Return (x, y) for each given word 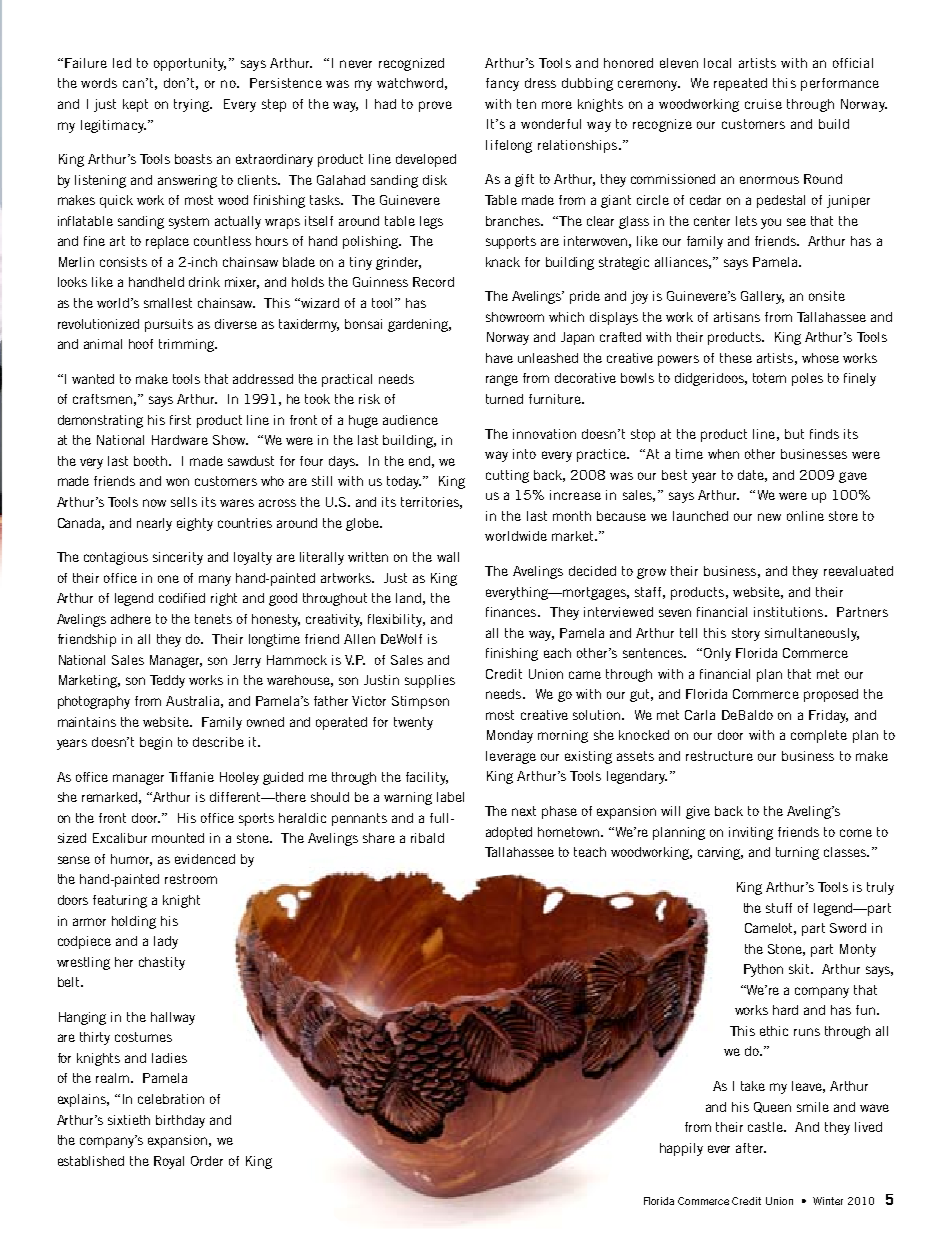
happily (681, 1149)
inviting (751, 833)
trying (192, 105)
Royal (169, 1162)
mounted (178, 838)
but (794, 434)
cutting (507, 476)
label (450, 797)
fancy (502, 84)
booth (152, 461)
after (751, 1148)
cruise (763, 104)
